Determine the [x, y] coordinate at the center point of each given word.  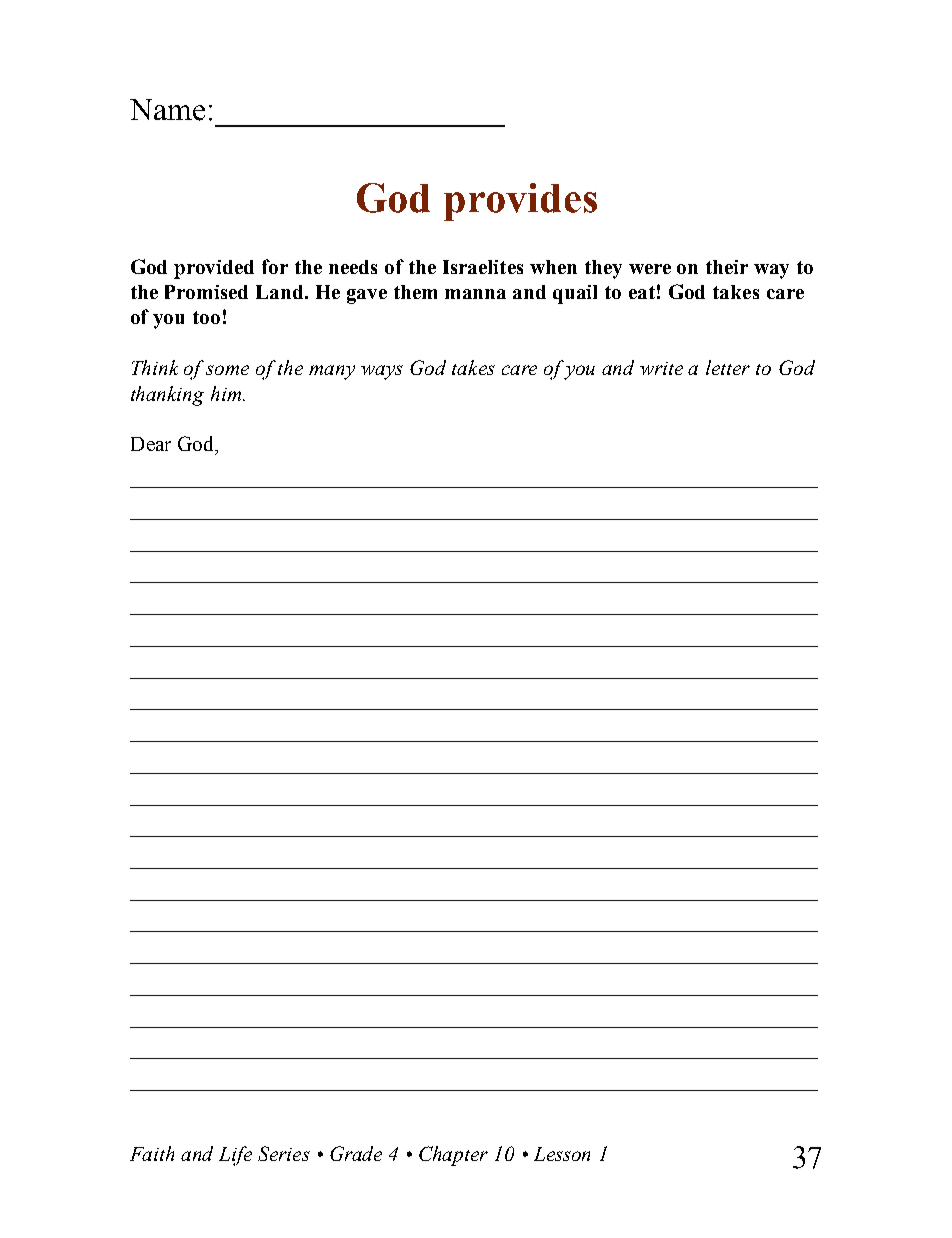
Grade [356, 1153]
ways [382, 372]
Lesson [562, 1154]
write [661, 368]
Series [284, 1153]
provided [214, 269]
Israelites [483, 267]
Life [235, 1156]
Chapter [453, 1156]
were [650, 269]
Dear [151, 444]
